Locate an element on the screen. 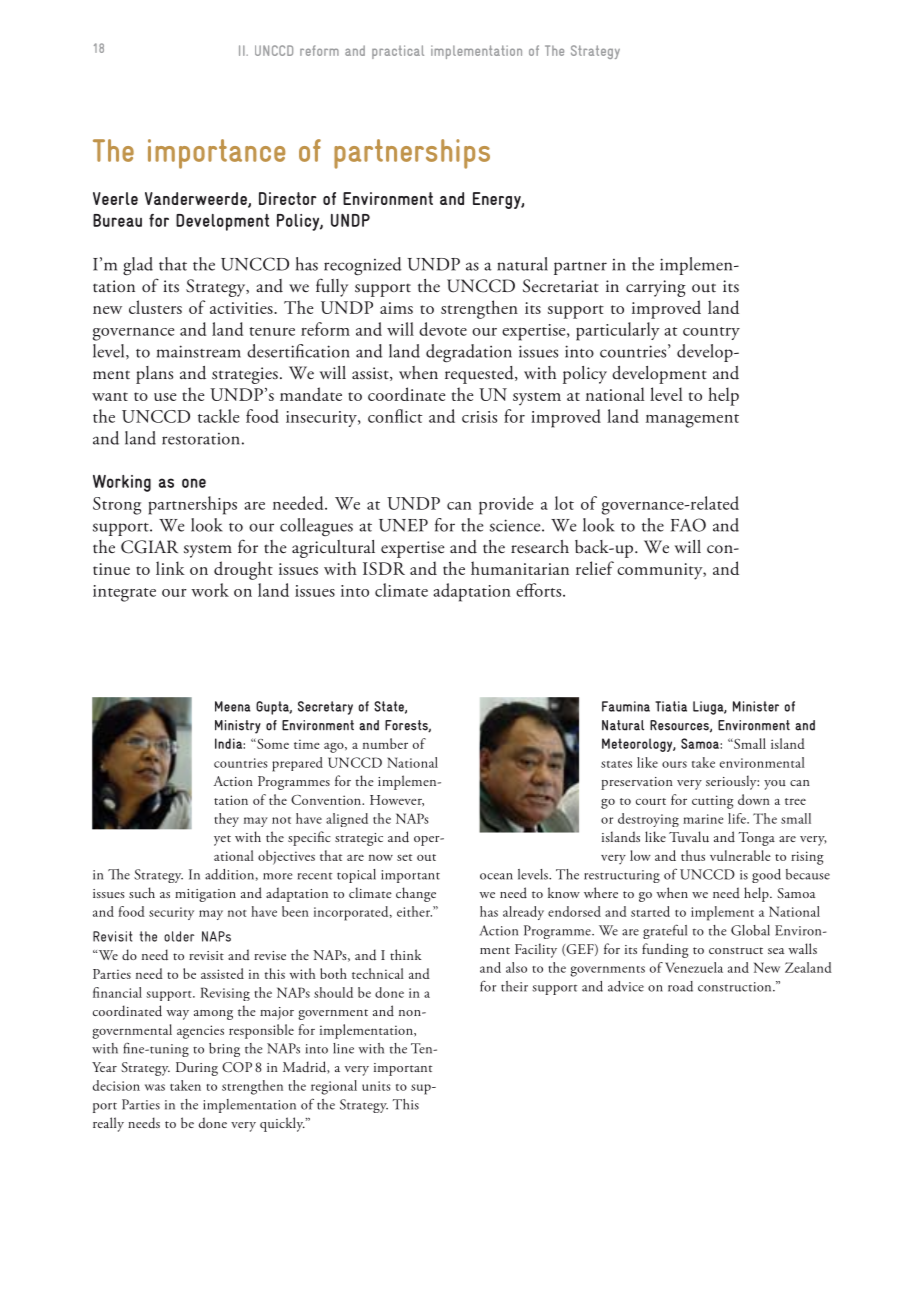 This screenshot has height=1308, width=924. Director is located at coordinates (288, 198).
